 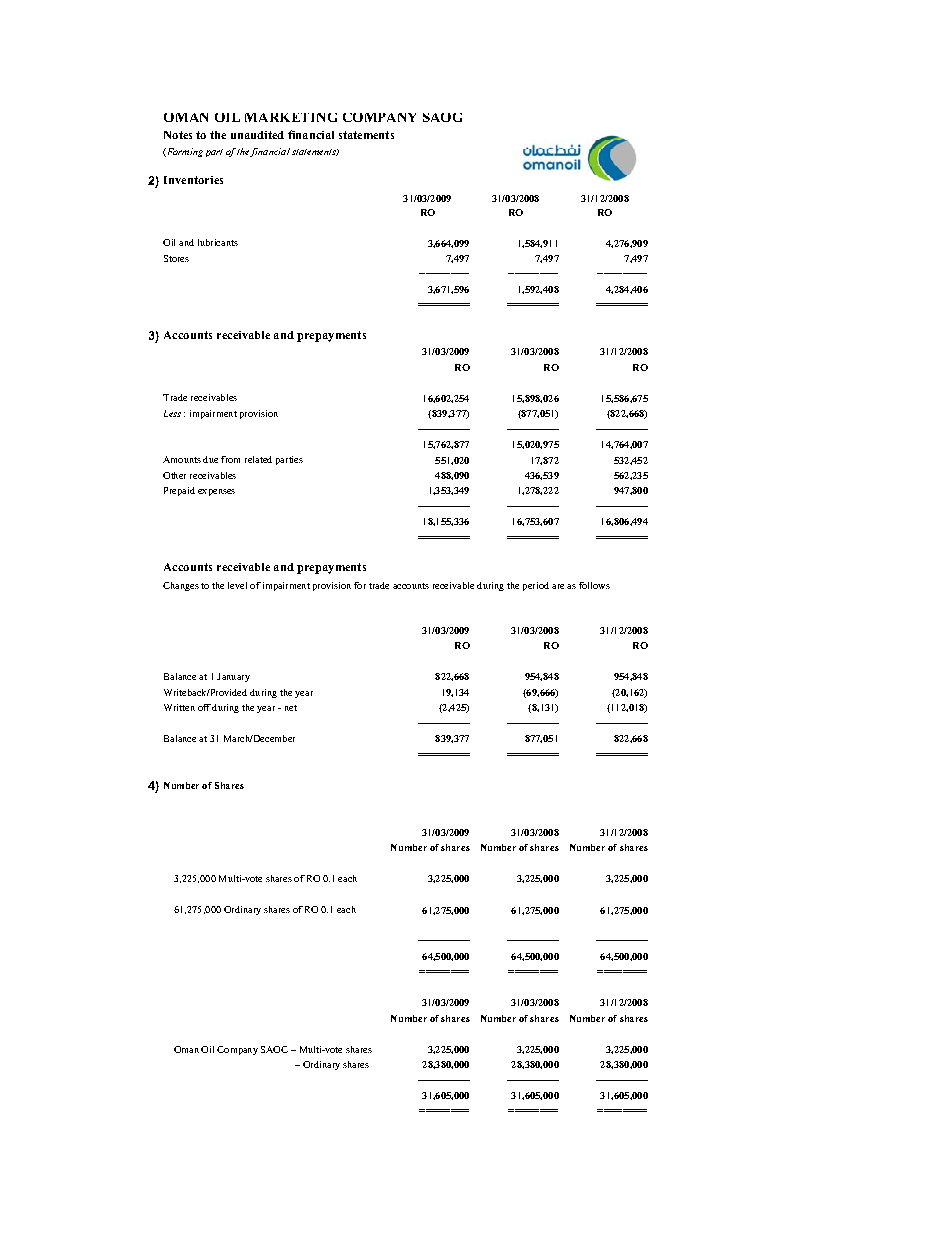 What do you see at coordinates (536, 586) in the screenshot?
I see `period` at bounding box center [536, 586].
